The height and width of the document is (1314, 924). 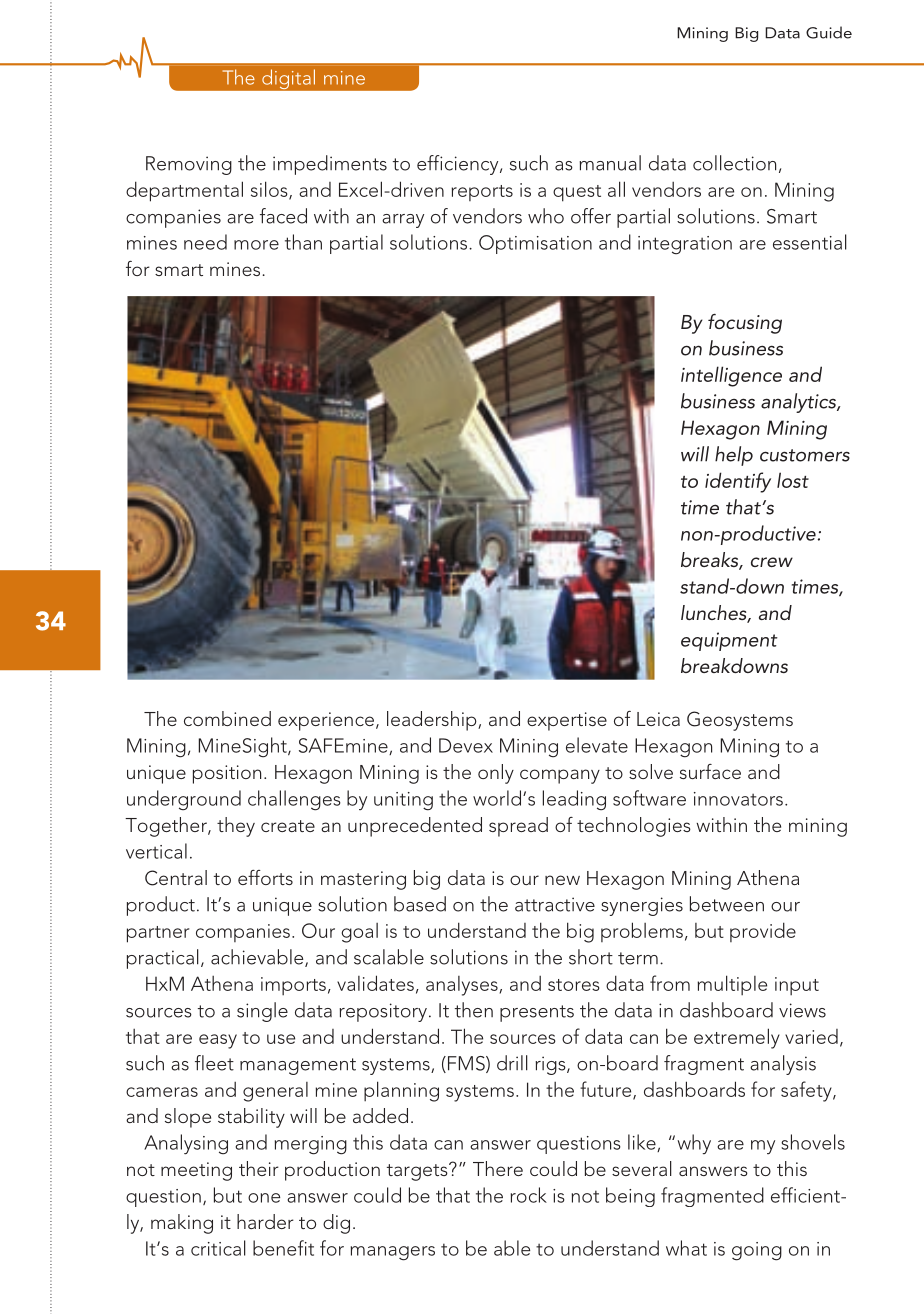 I want to click on help, so click(x=734, y=456).
